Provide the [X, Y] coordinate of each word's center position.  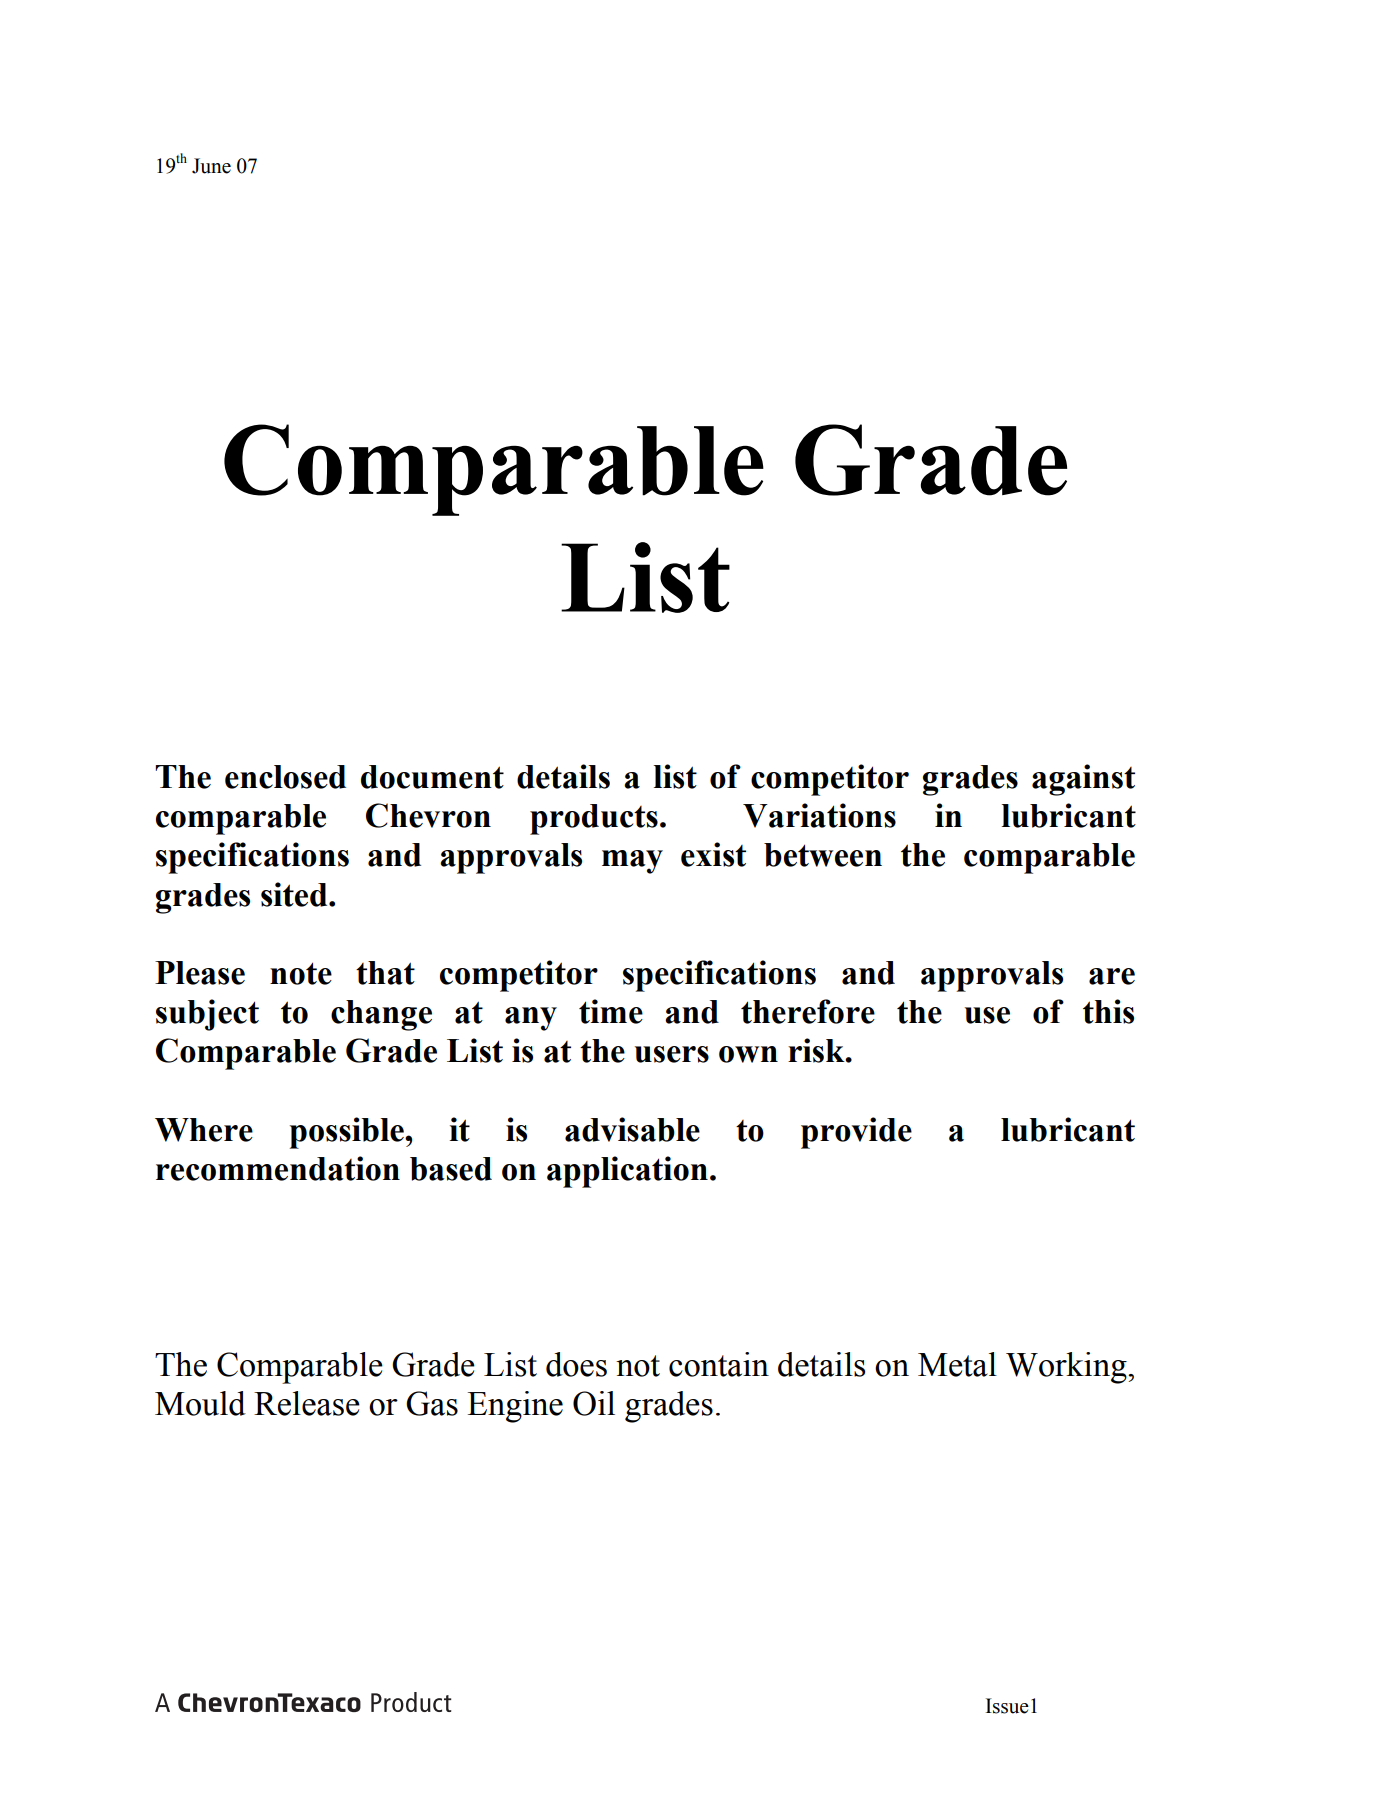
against [1083, 780]
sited [295, 894]
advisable [632, 1129]
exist [713, 854]
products [594, 819]
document [432, 777]
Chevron [428, 815]
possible [348, 1133]
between [823, 855]
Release [307, 1403]
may [632, 862]
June [211, 166]
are [1112, 976]
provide [856, 1133]
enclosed [285, 777]
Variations [819, 815]
